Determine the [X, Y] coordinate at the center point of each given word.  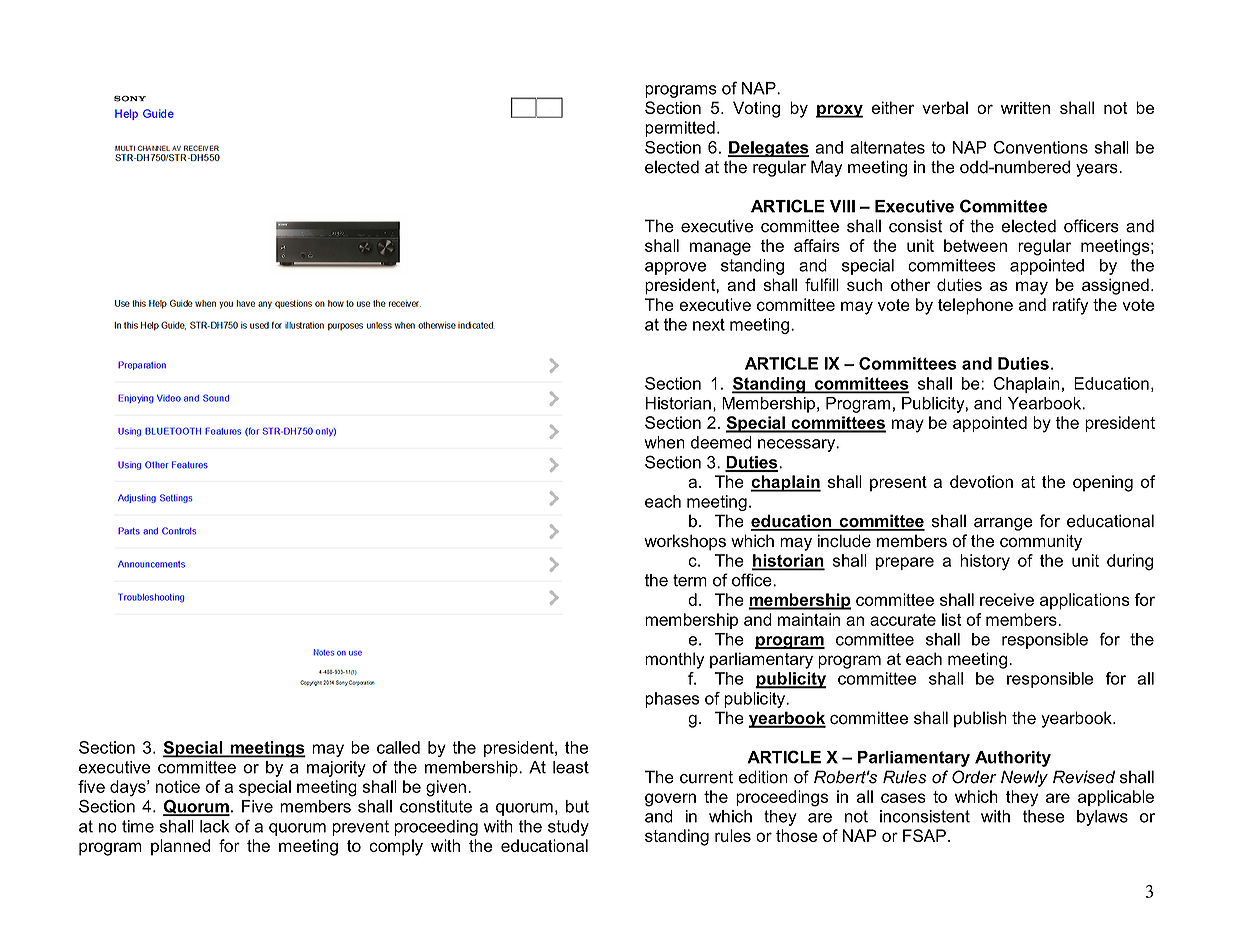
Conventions [1040, 147]
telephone [975, 306]
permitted [680, 129]
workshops [685, 542]
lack [214, 826]
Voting [756, 109]
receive [1007, 599]
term [690, 580]
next [709, 324]
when [664, 442]
